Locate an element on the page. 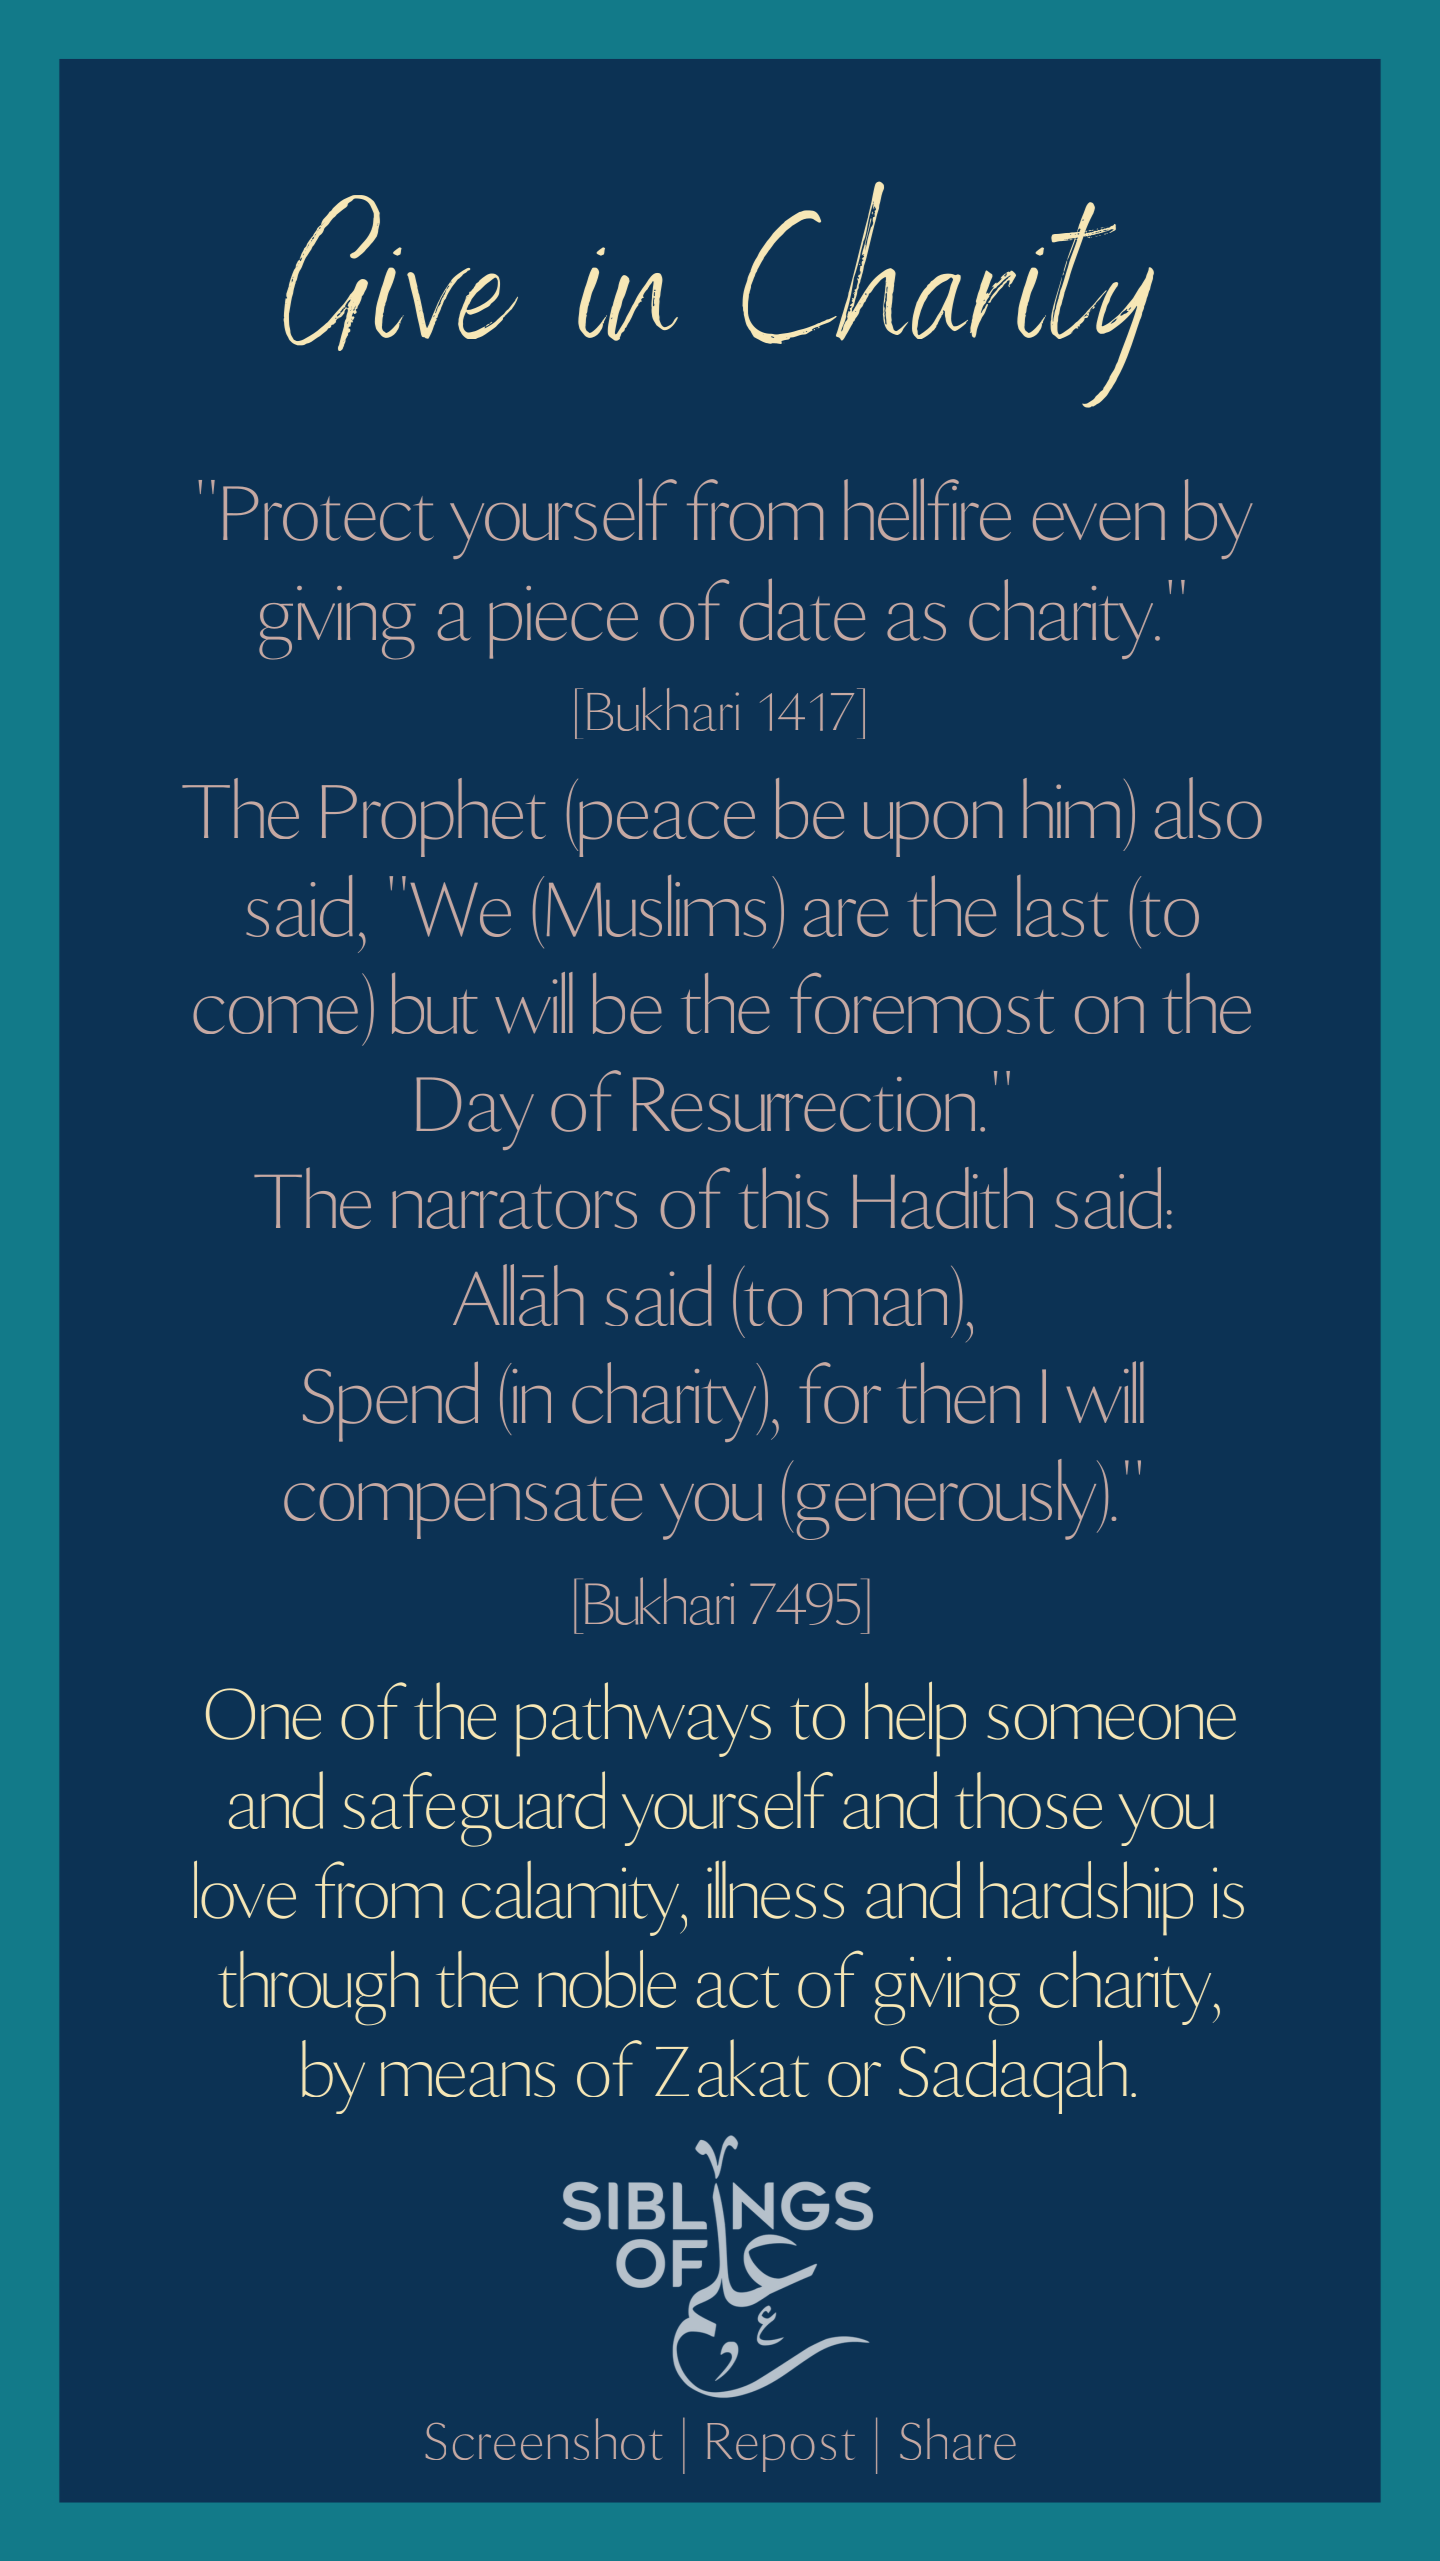  man is located at coordinates (885, 1307).
